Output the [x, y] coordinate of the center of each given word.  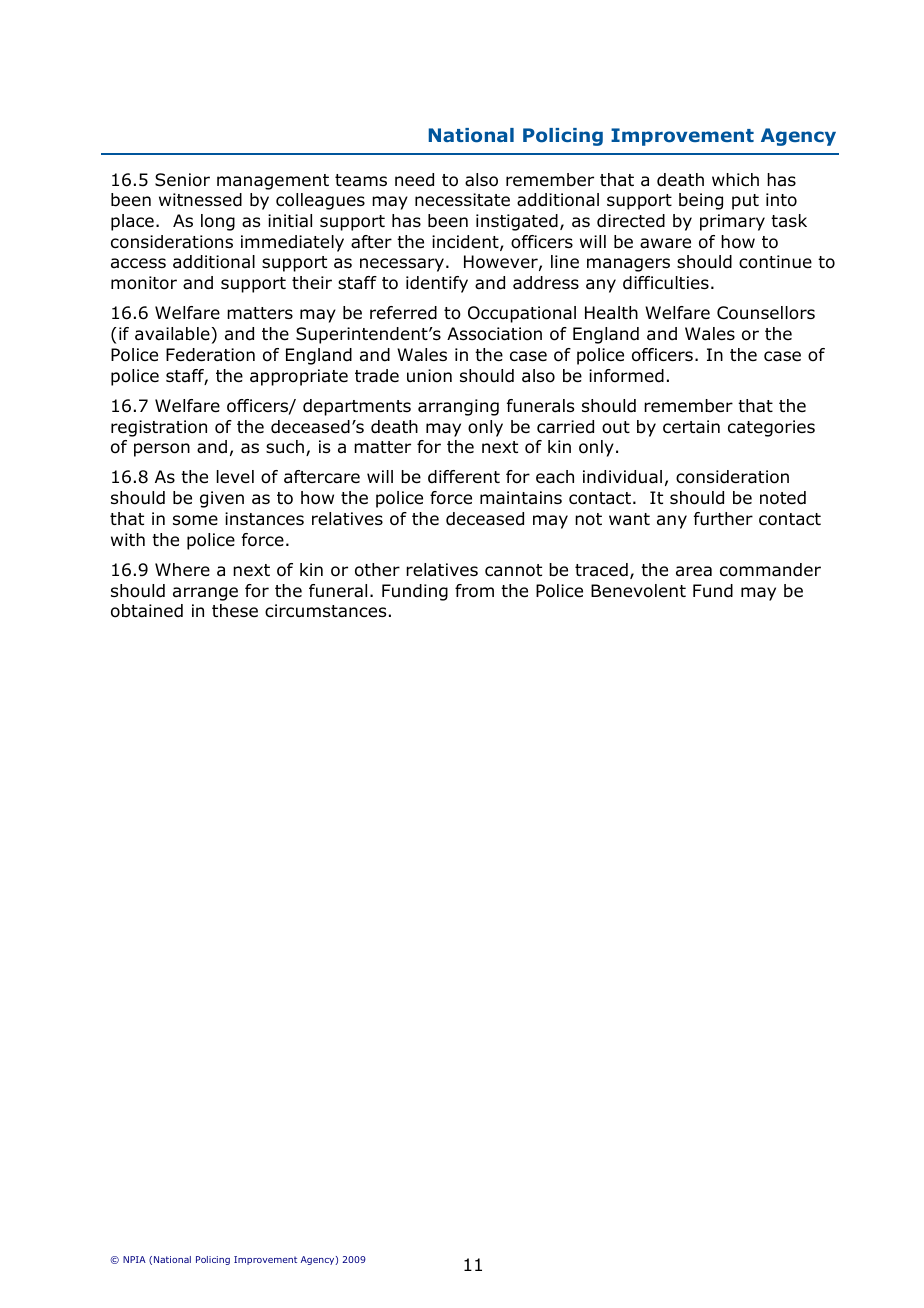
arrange [205, 594]
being [701, 201]
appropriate [299, 377]
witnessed [200, 200]
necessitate [462, 200]
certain [691, 427]
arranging [458, 407]
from [474, 591]
